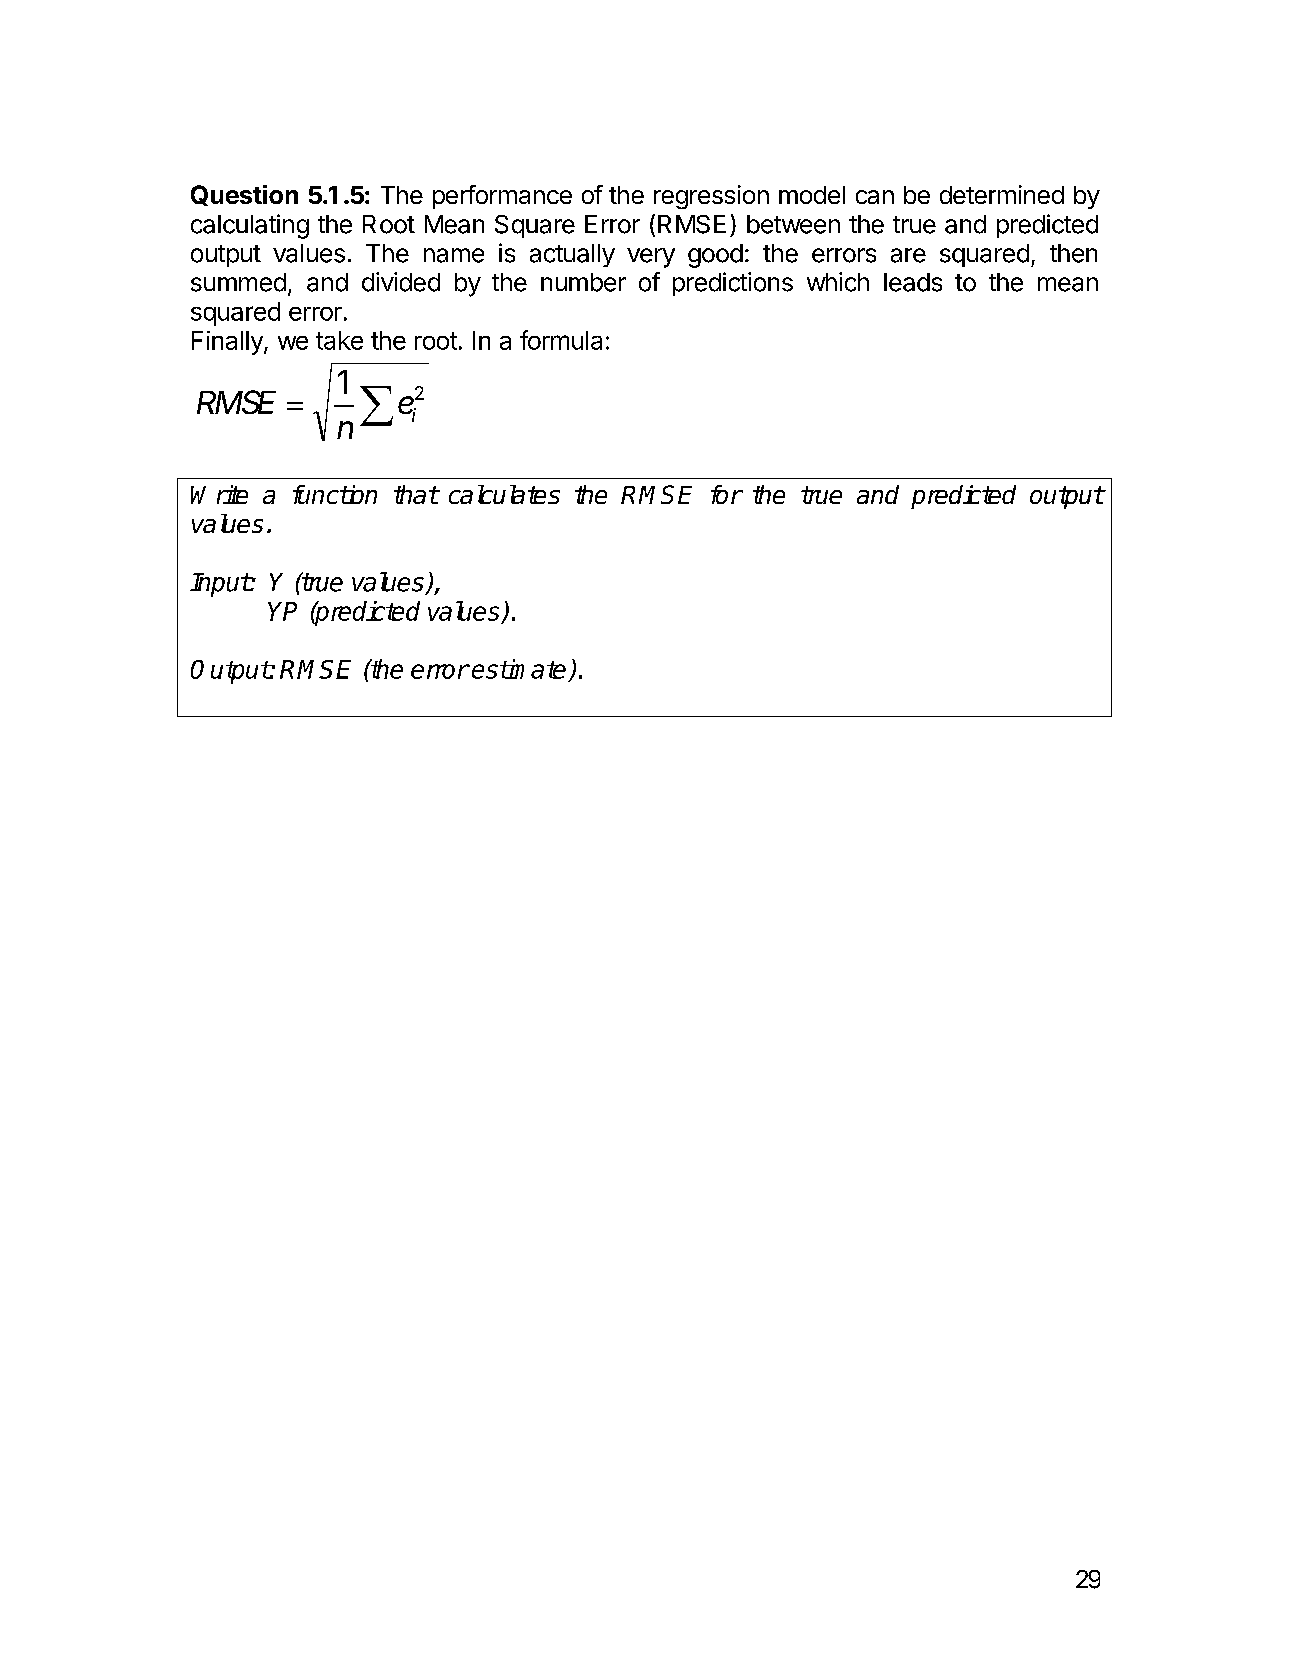 The width and height of the screenshot is (1289, 1669). What do you see at coordinates (220, 585) in the screenshot?
I see `Input` at bounding box center [220, 585].
